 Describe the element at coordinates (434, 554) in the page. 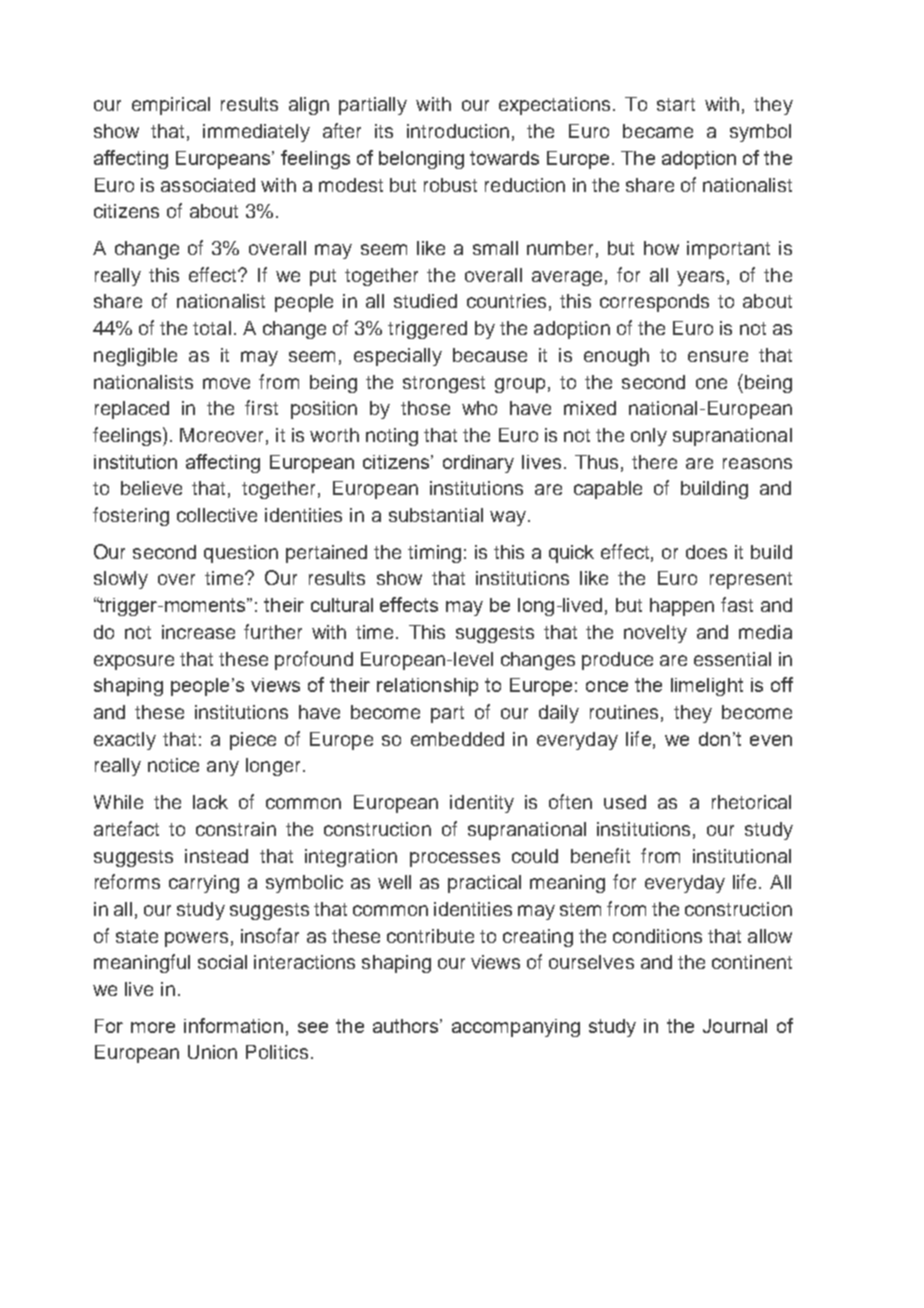

I see `timing` at that location.
